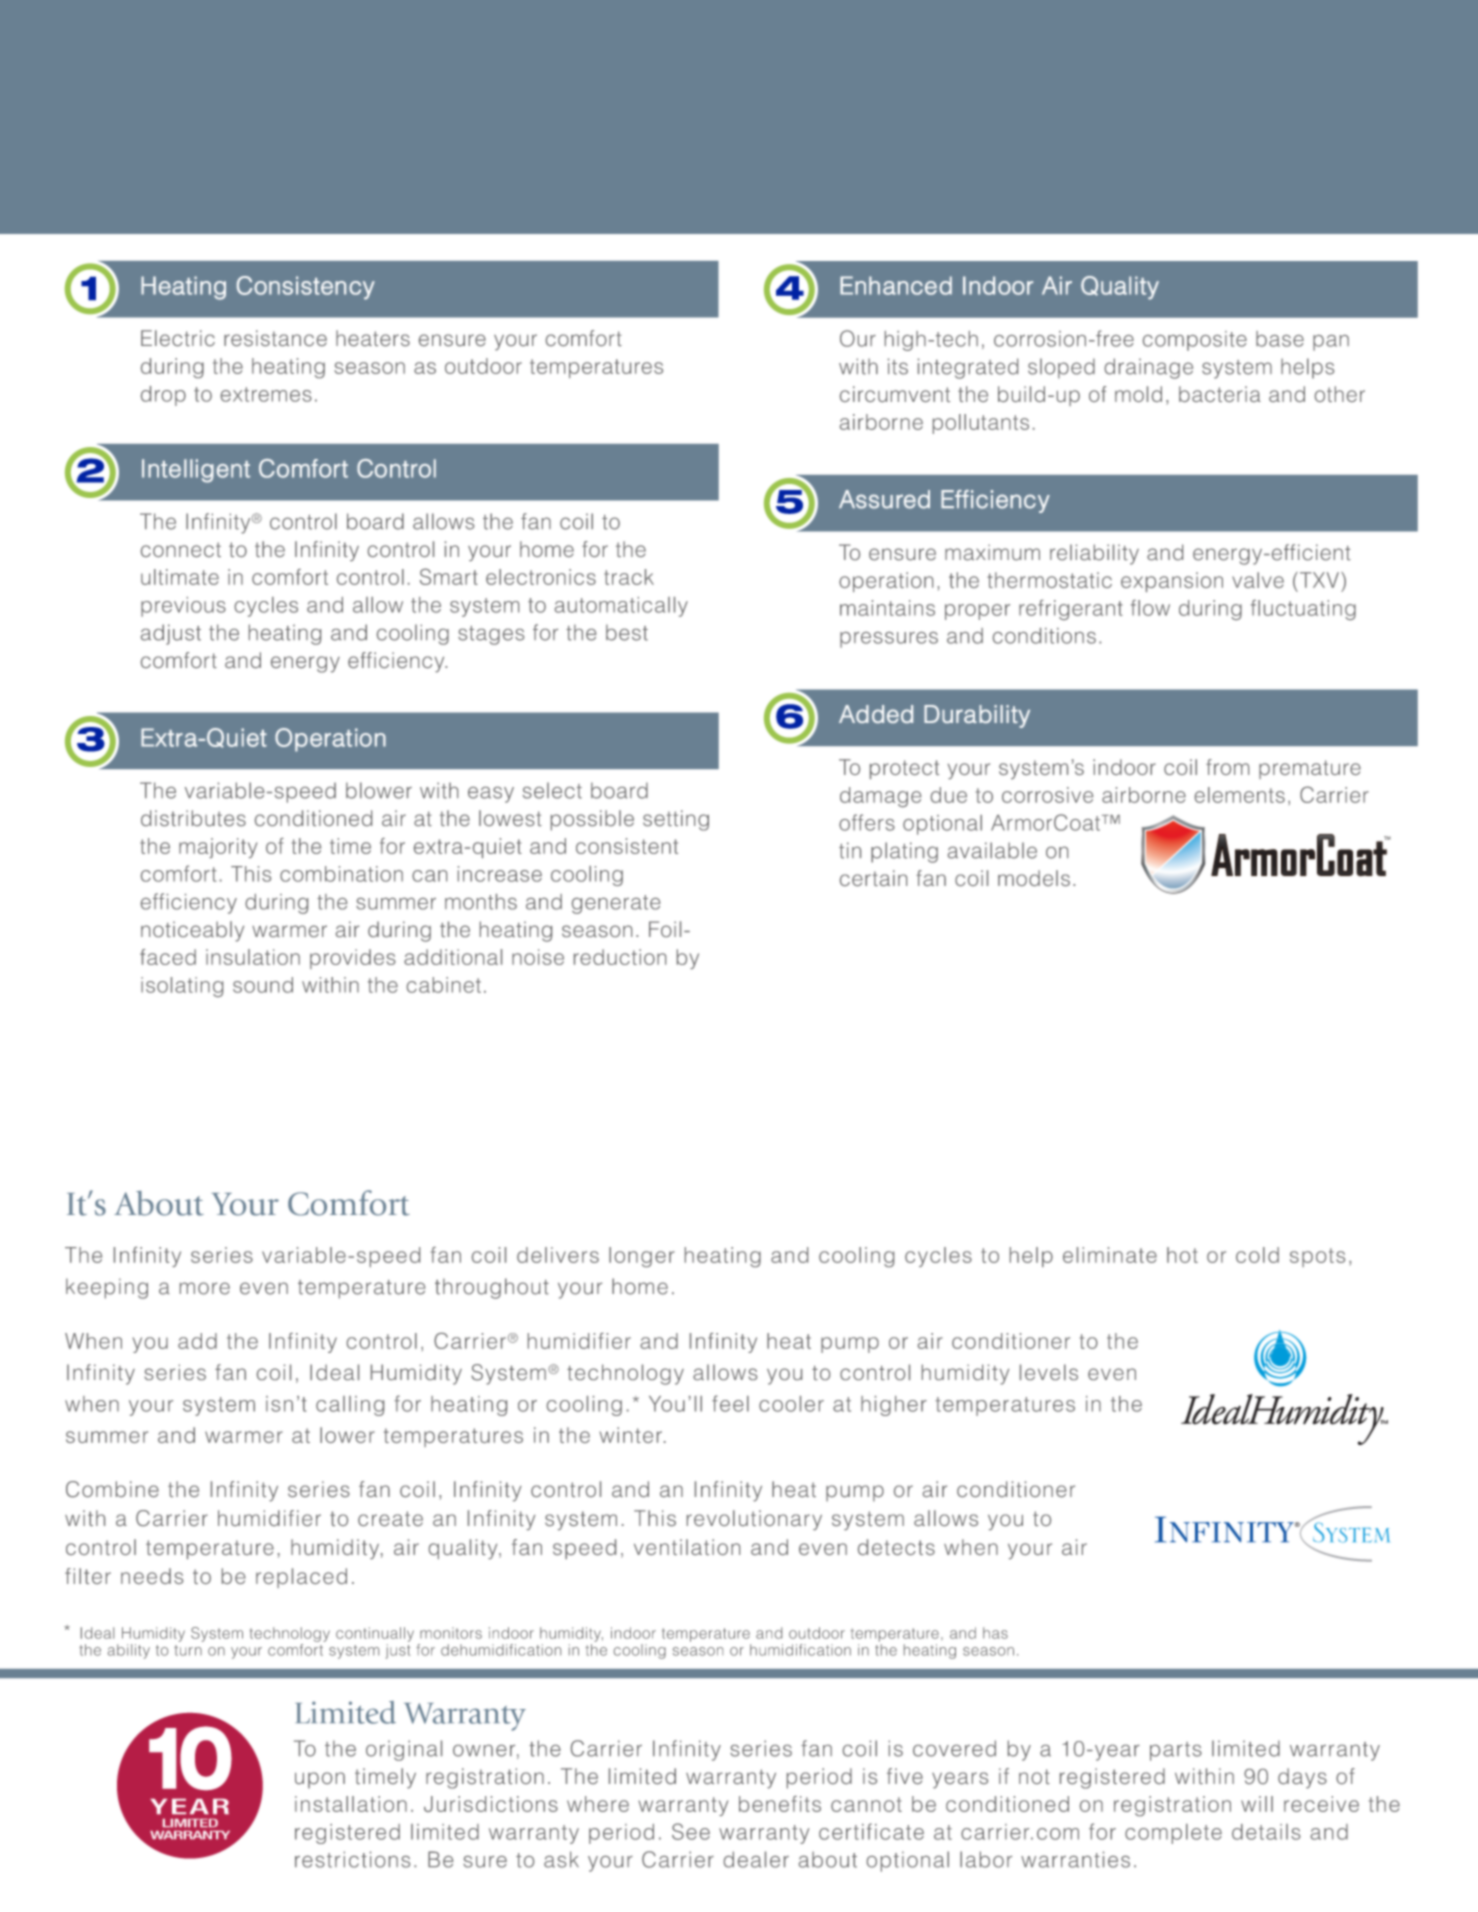 This image has width=1478, height=1912. Describe the element at coordinates (896, 285) in the image. I see `Enhanced` at that location.
